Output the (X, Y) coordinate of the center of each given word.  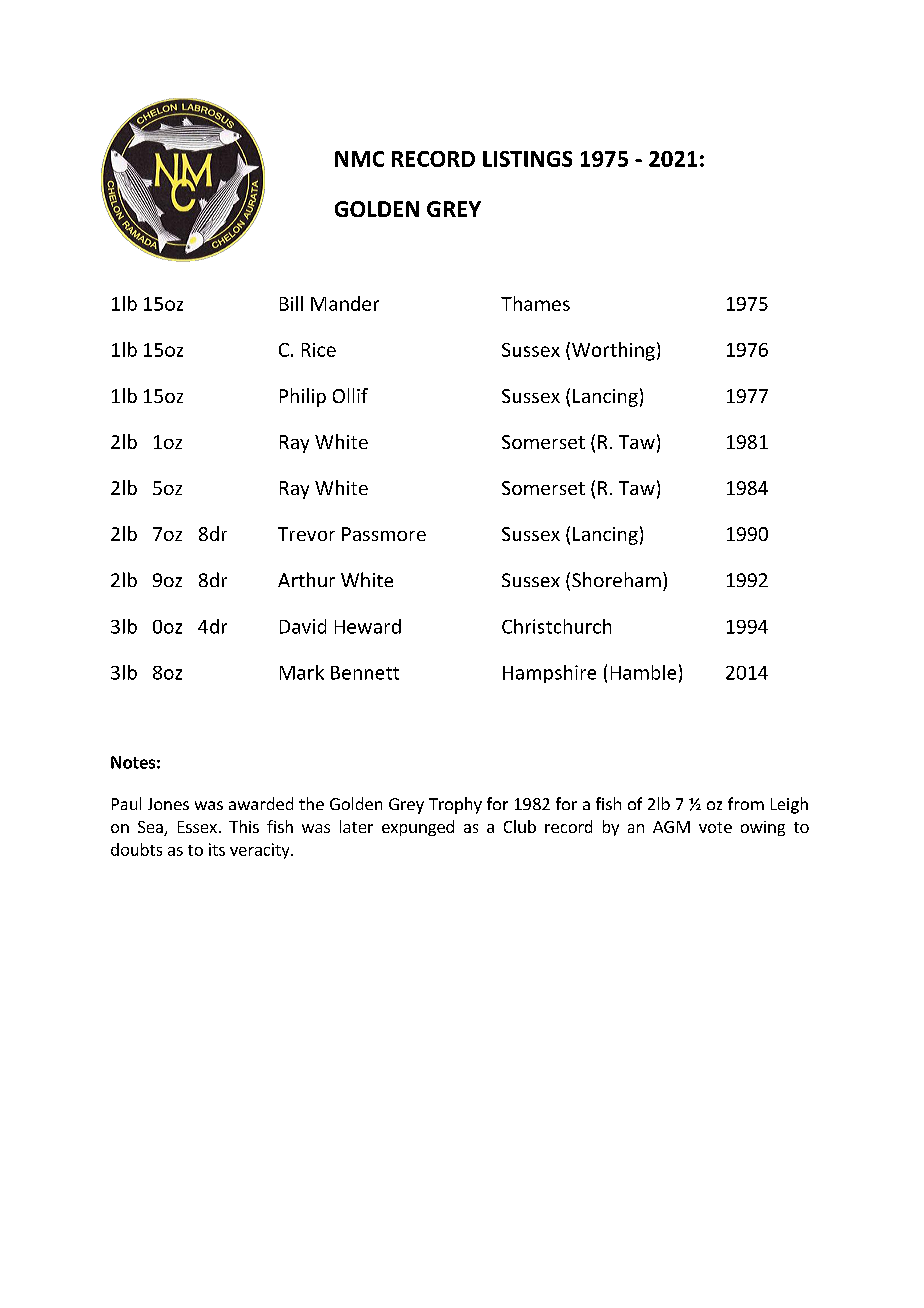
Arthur (306, 579)
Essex (197, 827)
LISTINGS (527, 159)
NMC (359, 159)
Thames (535, 303)
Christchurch (556, 626)
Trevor (306, 534)
